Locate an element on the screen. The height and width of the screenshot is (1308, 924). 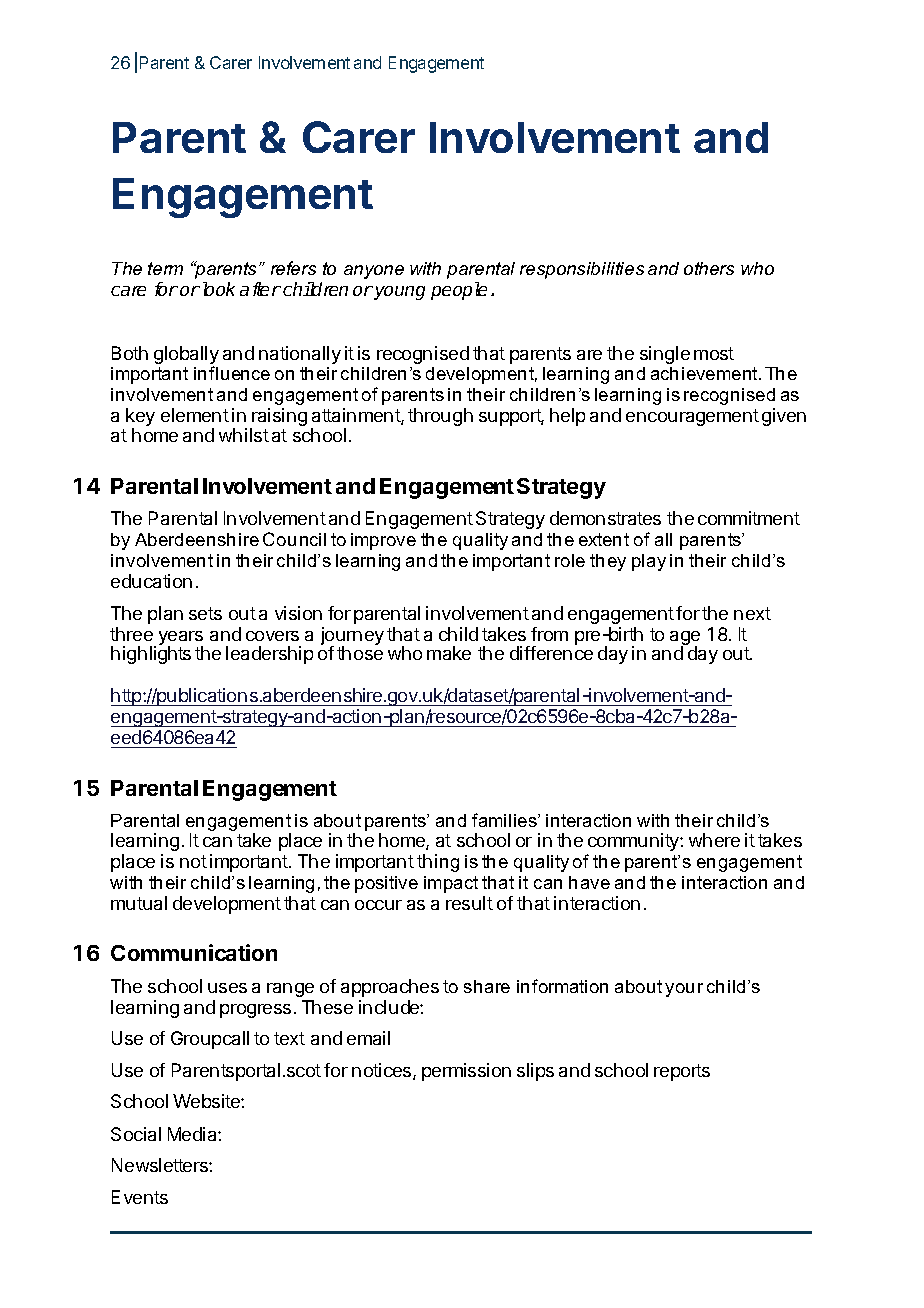
after is located at coordinates (260, 289).
